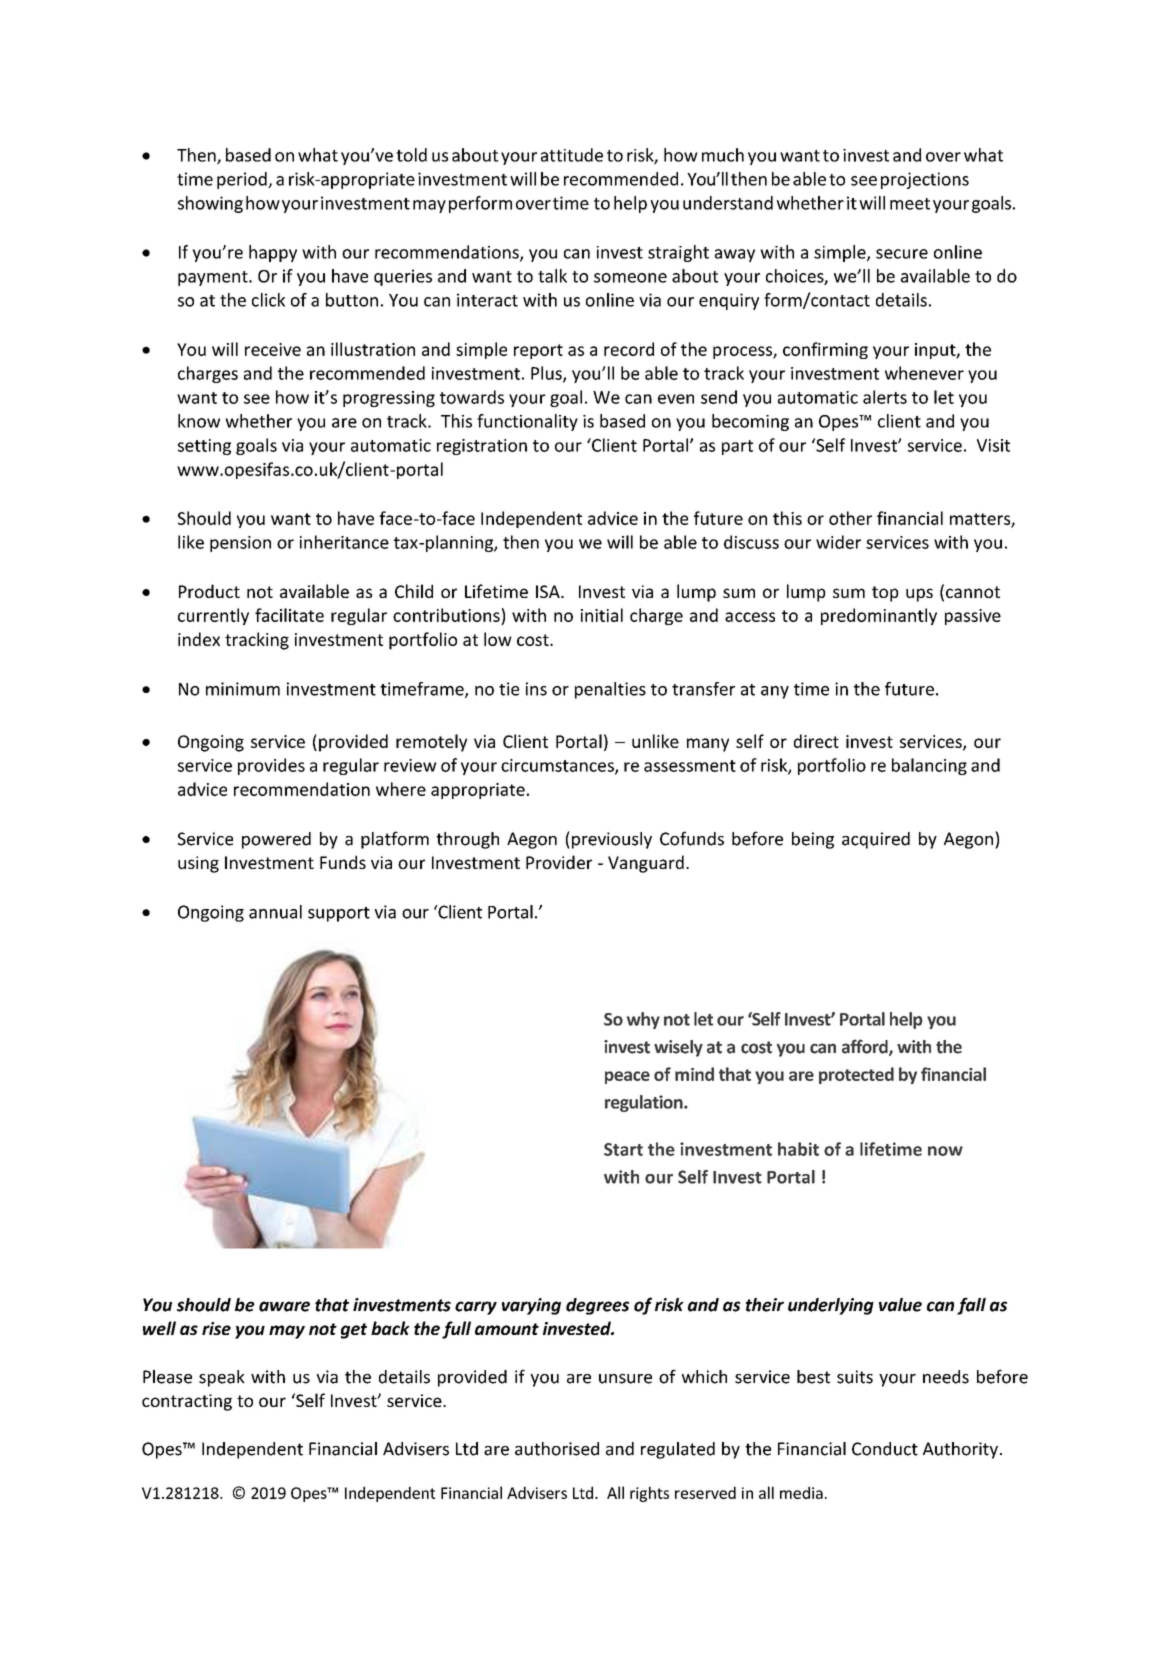  I want to click on secure, so click(902, 254).
